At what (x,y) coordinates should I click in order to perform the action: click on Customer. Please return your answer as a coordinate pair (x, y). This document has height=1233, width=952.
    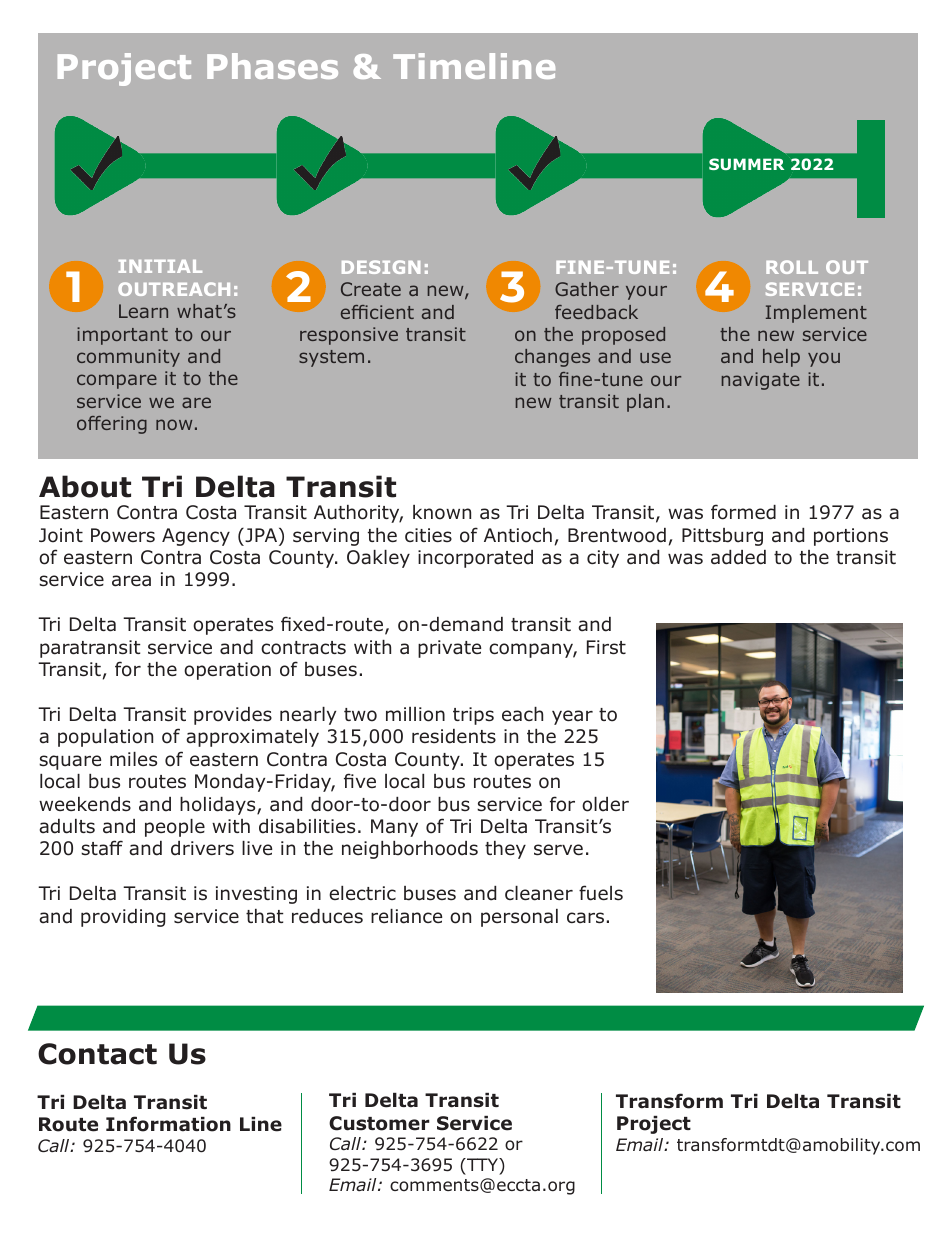
    Looking at the image, I should click on (379, 1123).
